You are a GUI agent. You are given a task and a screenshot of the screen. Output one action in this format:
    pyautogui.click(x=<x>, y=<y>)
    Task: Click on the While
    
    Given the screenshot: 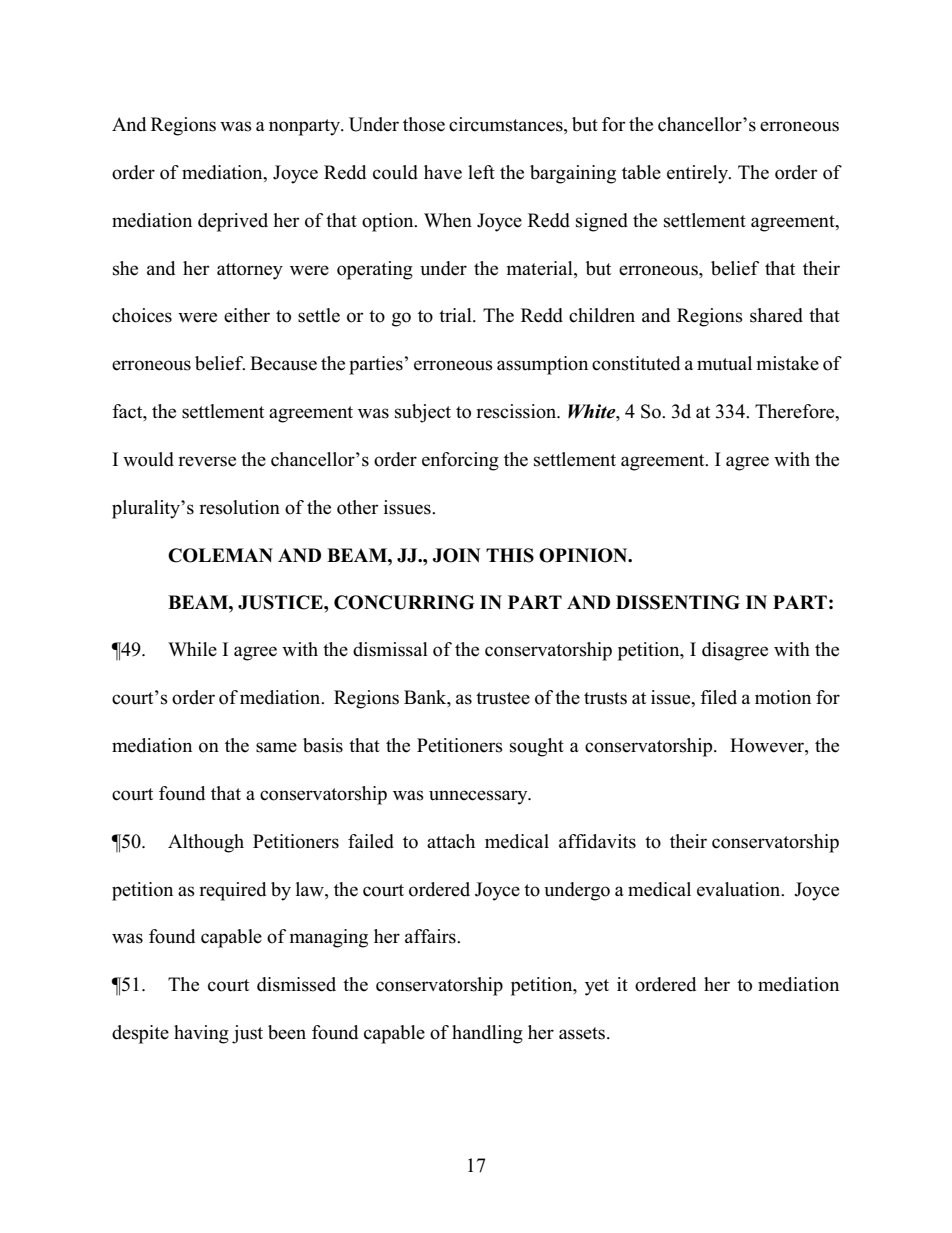 What is the action you would take?
    pyautogui.click(x=192, y=649)
